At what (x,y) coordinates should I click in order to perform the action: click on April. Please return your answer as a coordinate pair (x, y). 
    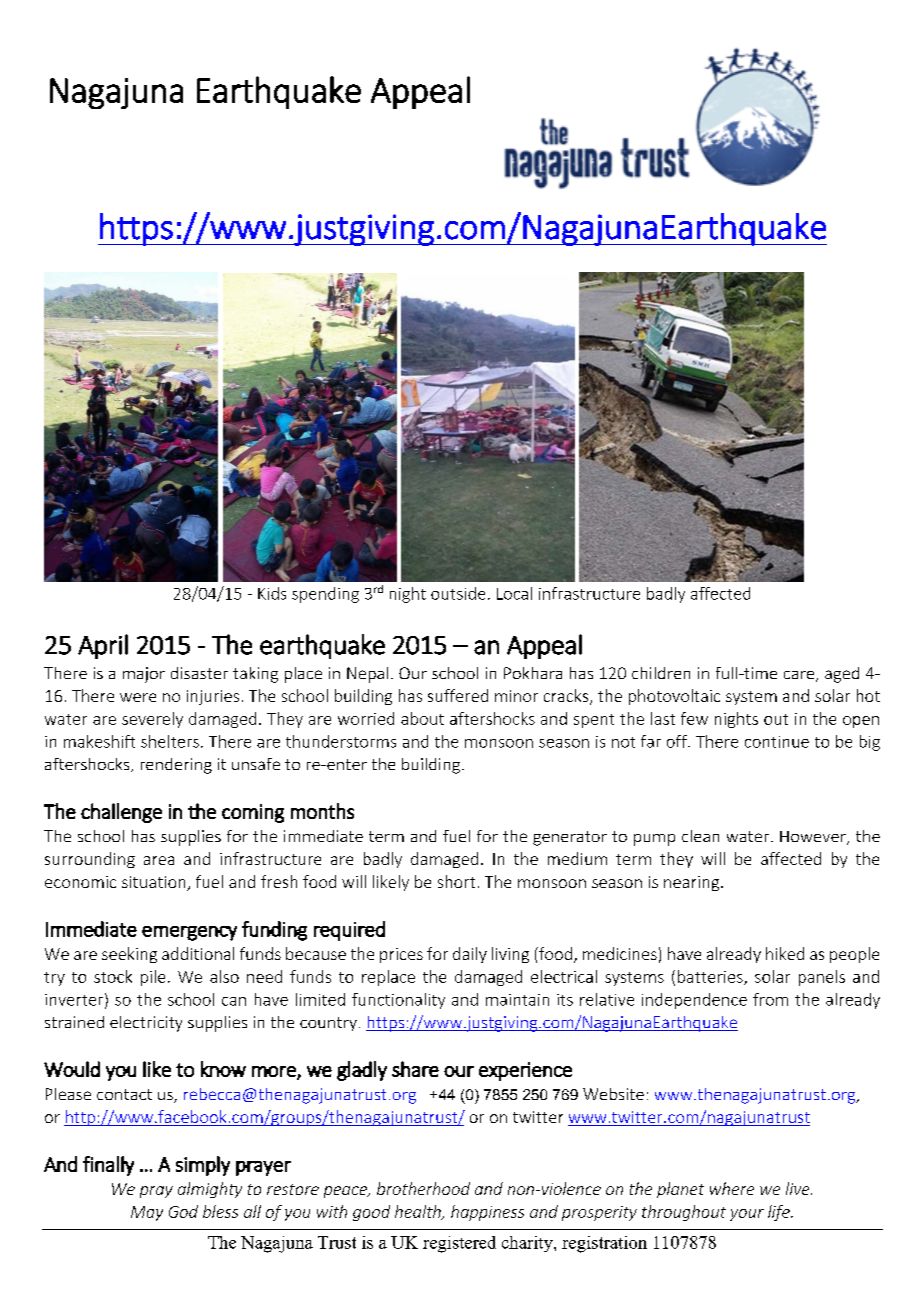
    Looking at the image, I should click on (103, 646).
